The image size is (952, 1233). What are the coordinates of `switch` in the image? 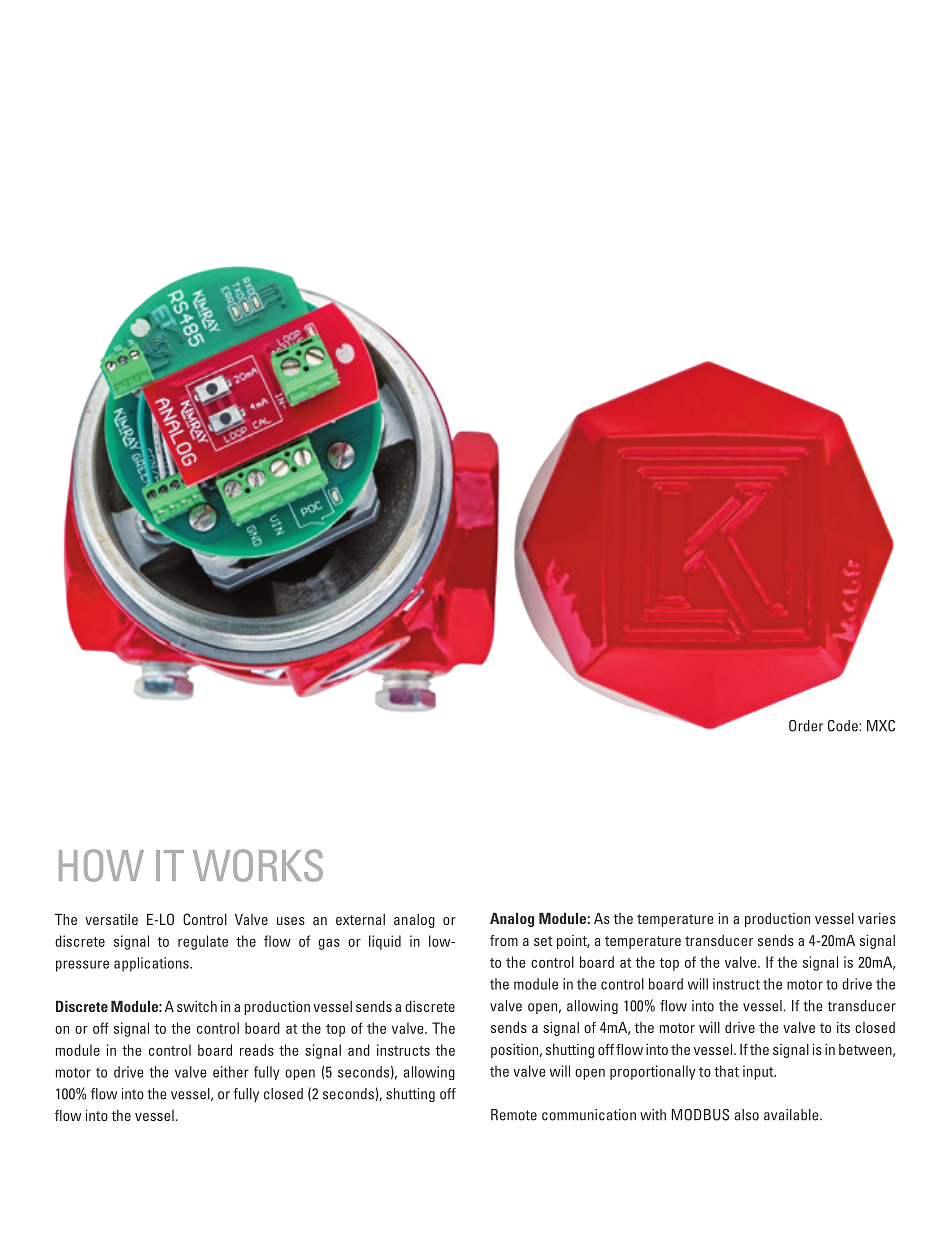 It's located at (197, 1006).
